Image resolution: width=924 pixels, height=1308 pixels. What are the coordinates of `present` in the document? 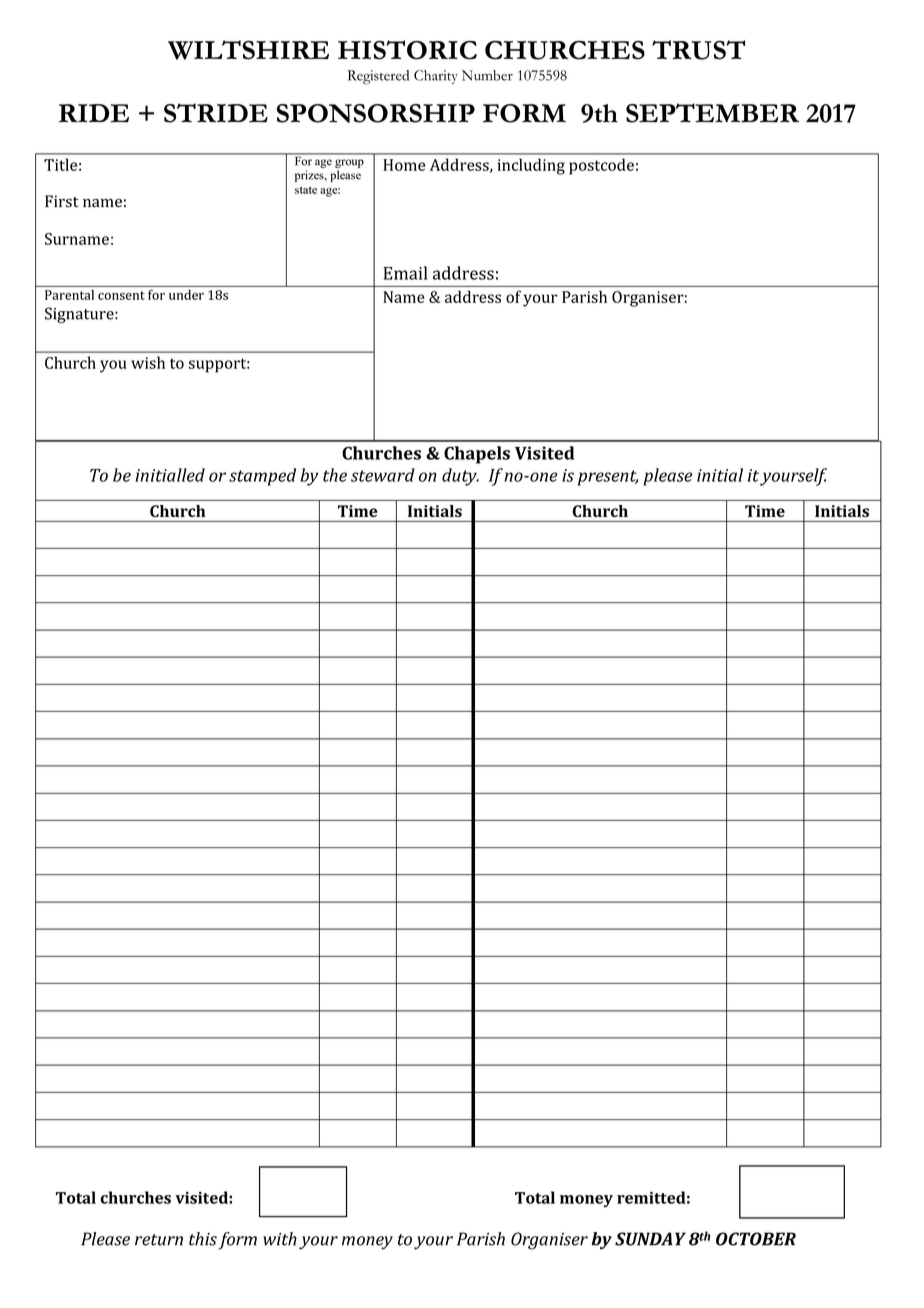 It's located at (608, 478).
